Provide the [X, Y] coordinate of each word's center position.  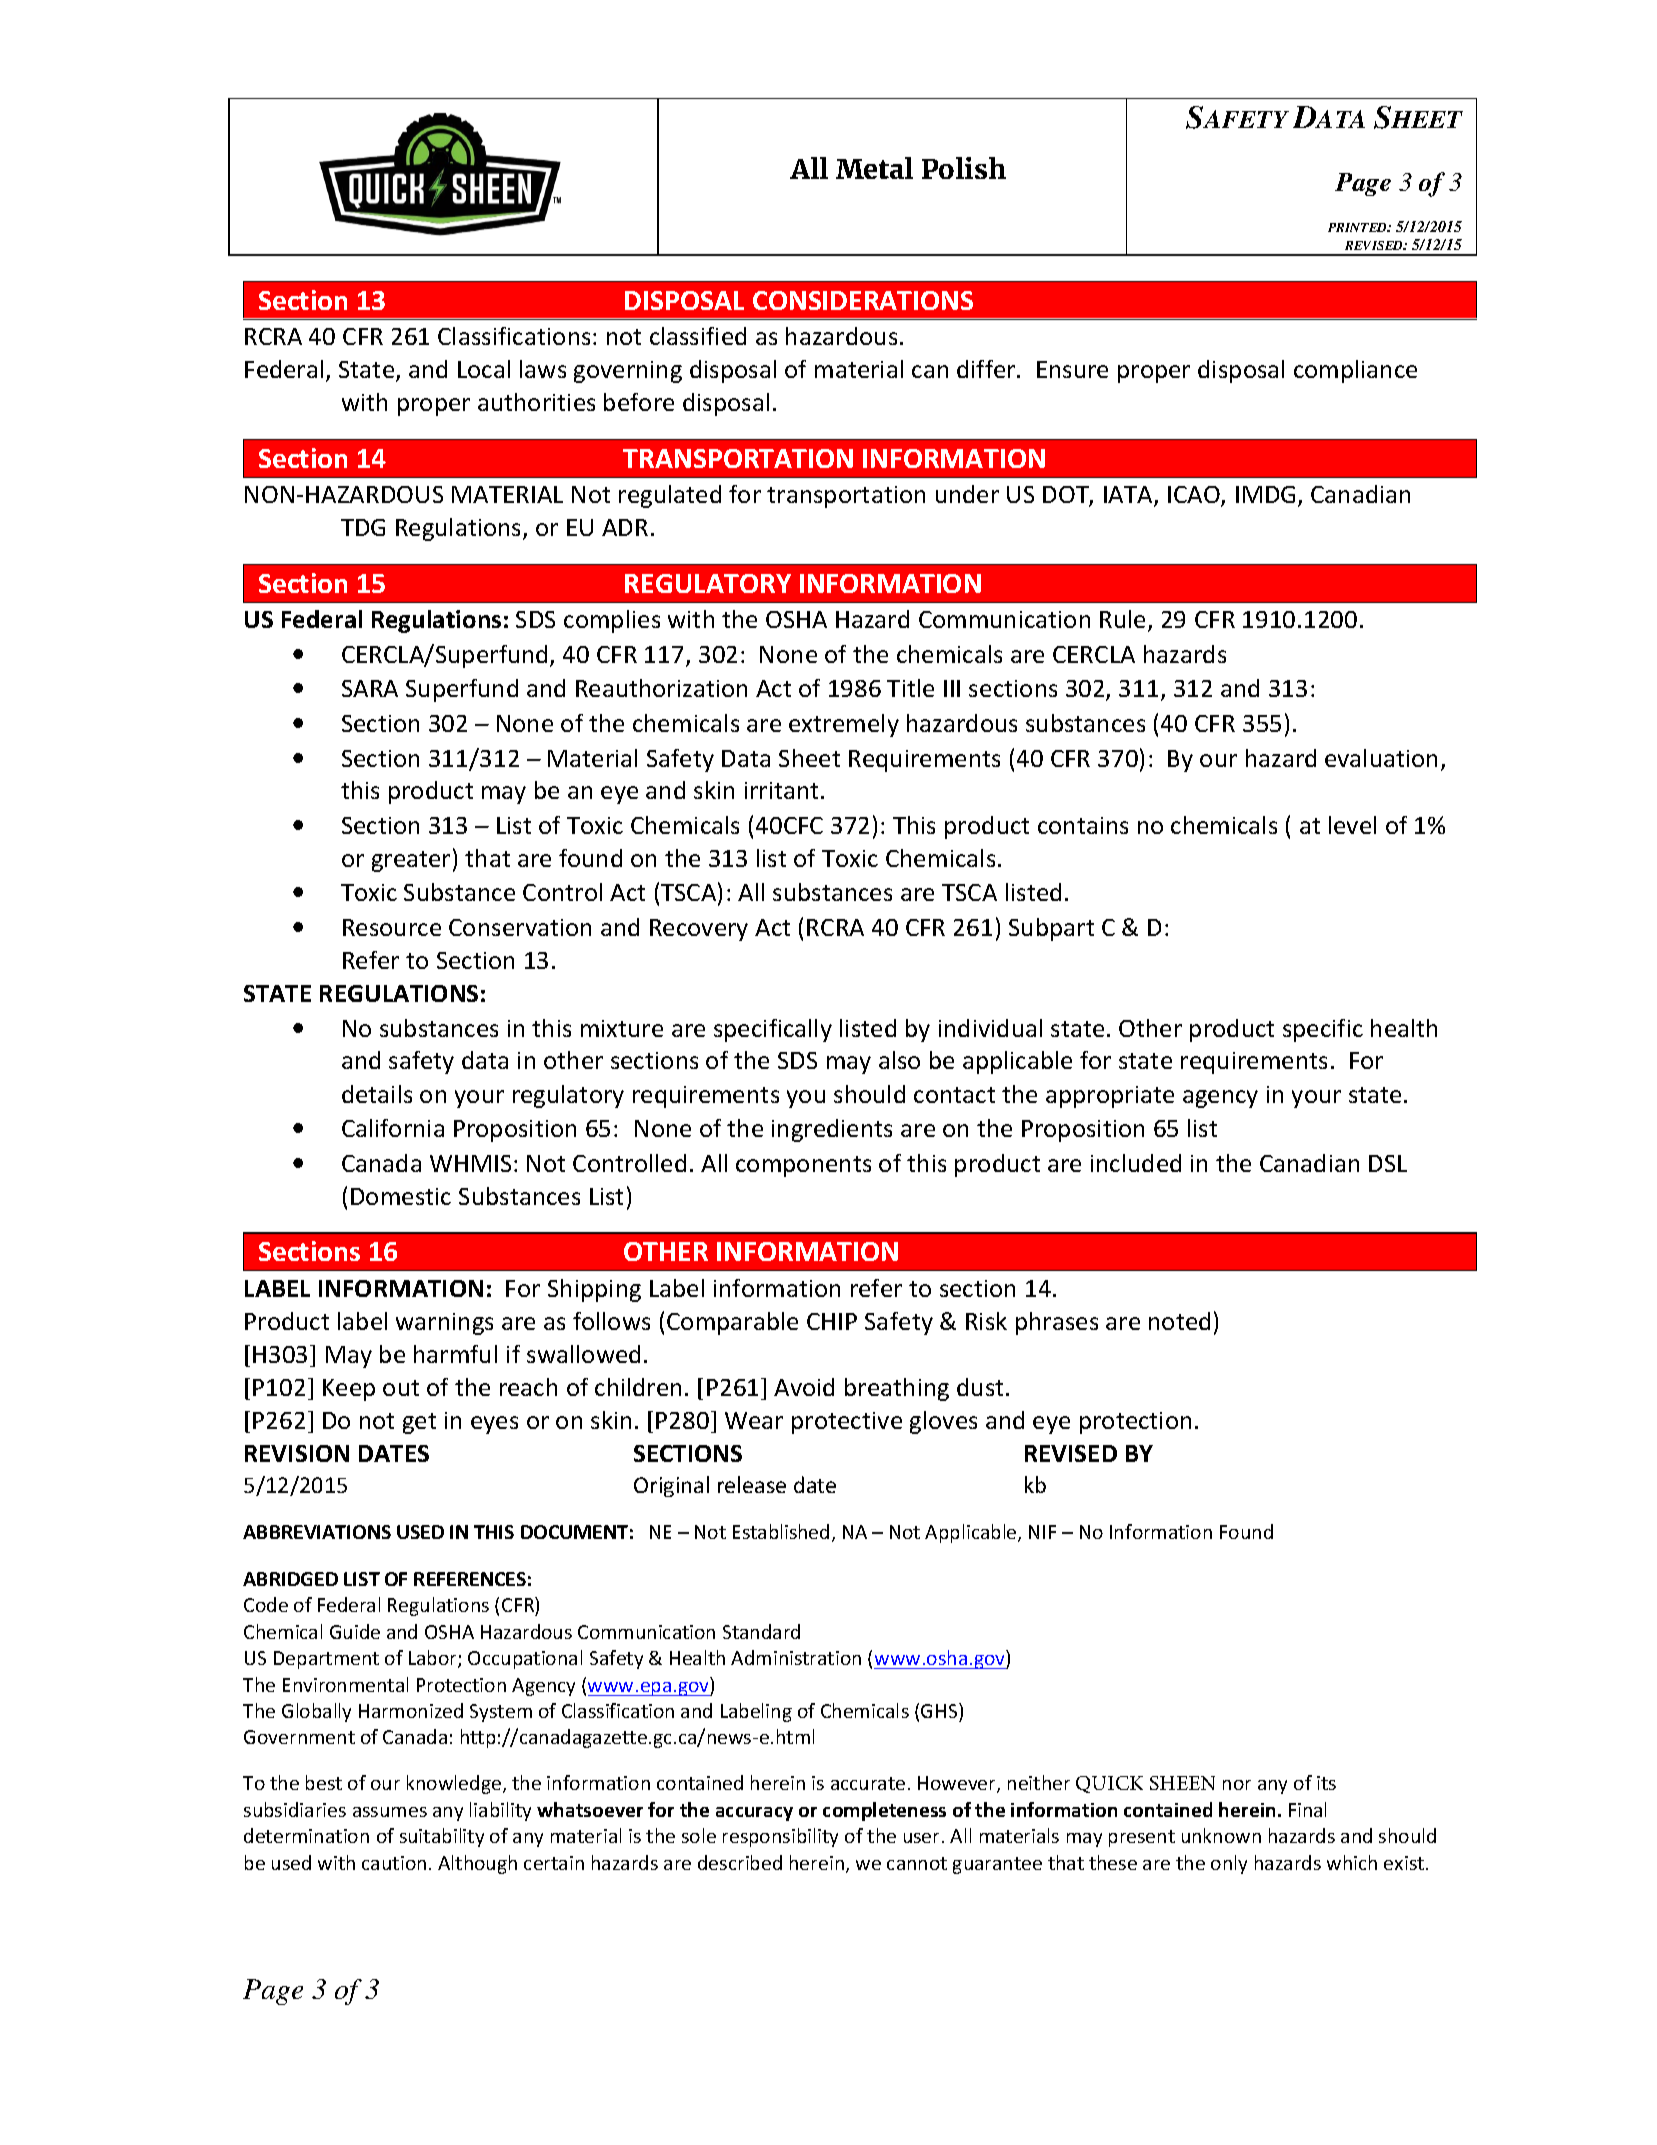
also [899, 1060]
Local [484, 369]
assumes [390, 1812]
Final [1307, 1809]
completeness [884, 1811]
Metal [874, 168]
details [377, 1094]
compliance [1355, 371]
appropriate [1110, 1097]
